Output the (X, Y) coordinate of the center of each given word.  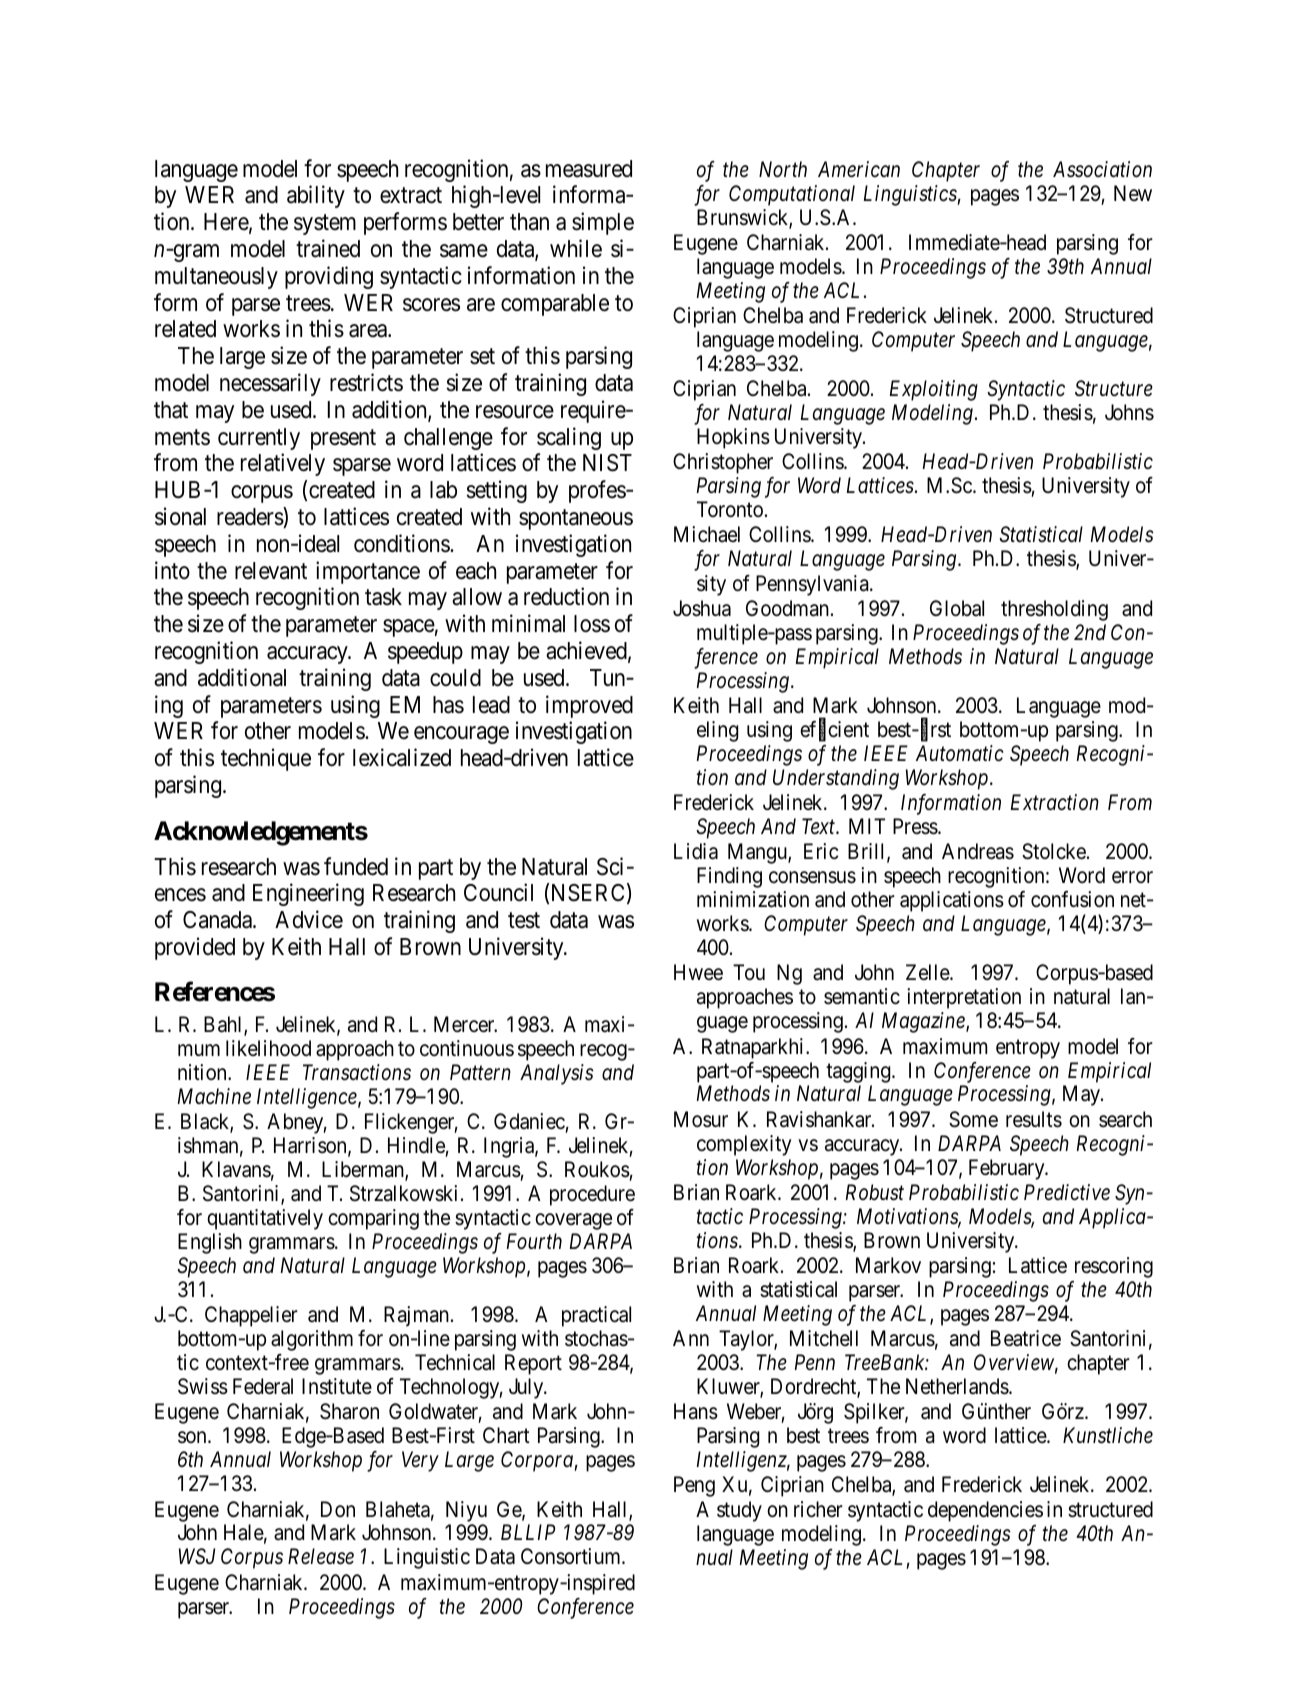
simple (603, 223)
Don (338, 1509)
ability (316, 197)
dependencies (985, 1511)
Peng (694, 1486)
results (1034, 1119)
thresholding (1054, 610)
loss (592, 624)
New (1133, 193)
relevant (271, 571)
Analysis (557, 1074)
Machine (214, 1096)
